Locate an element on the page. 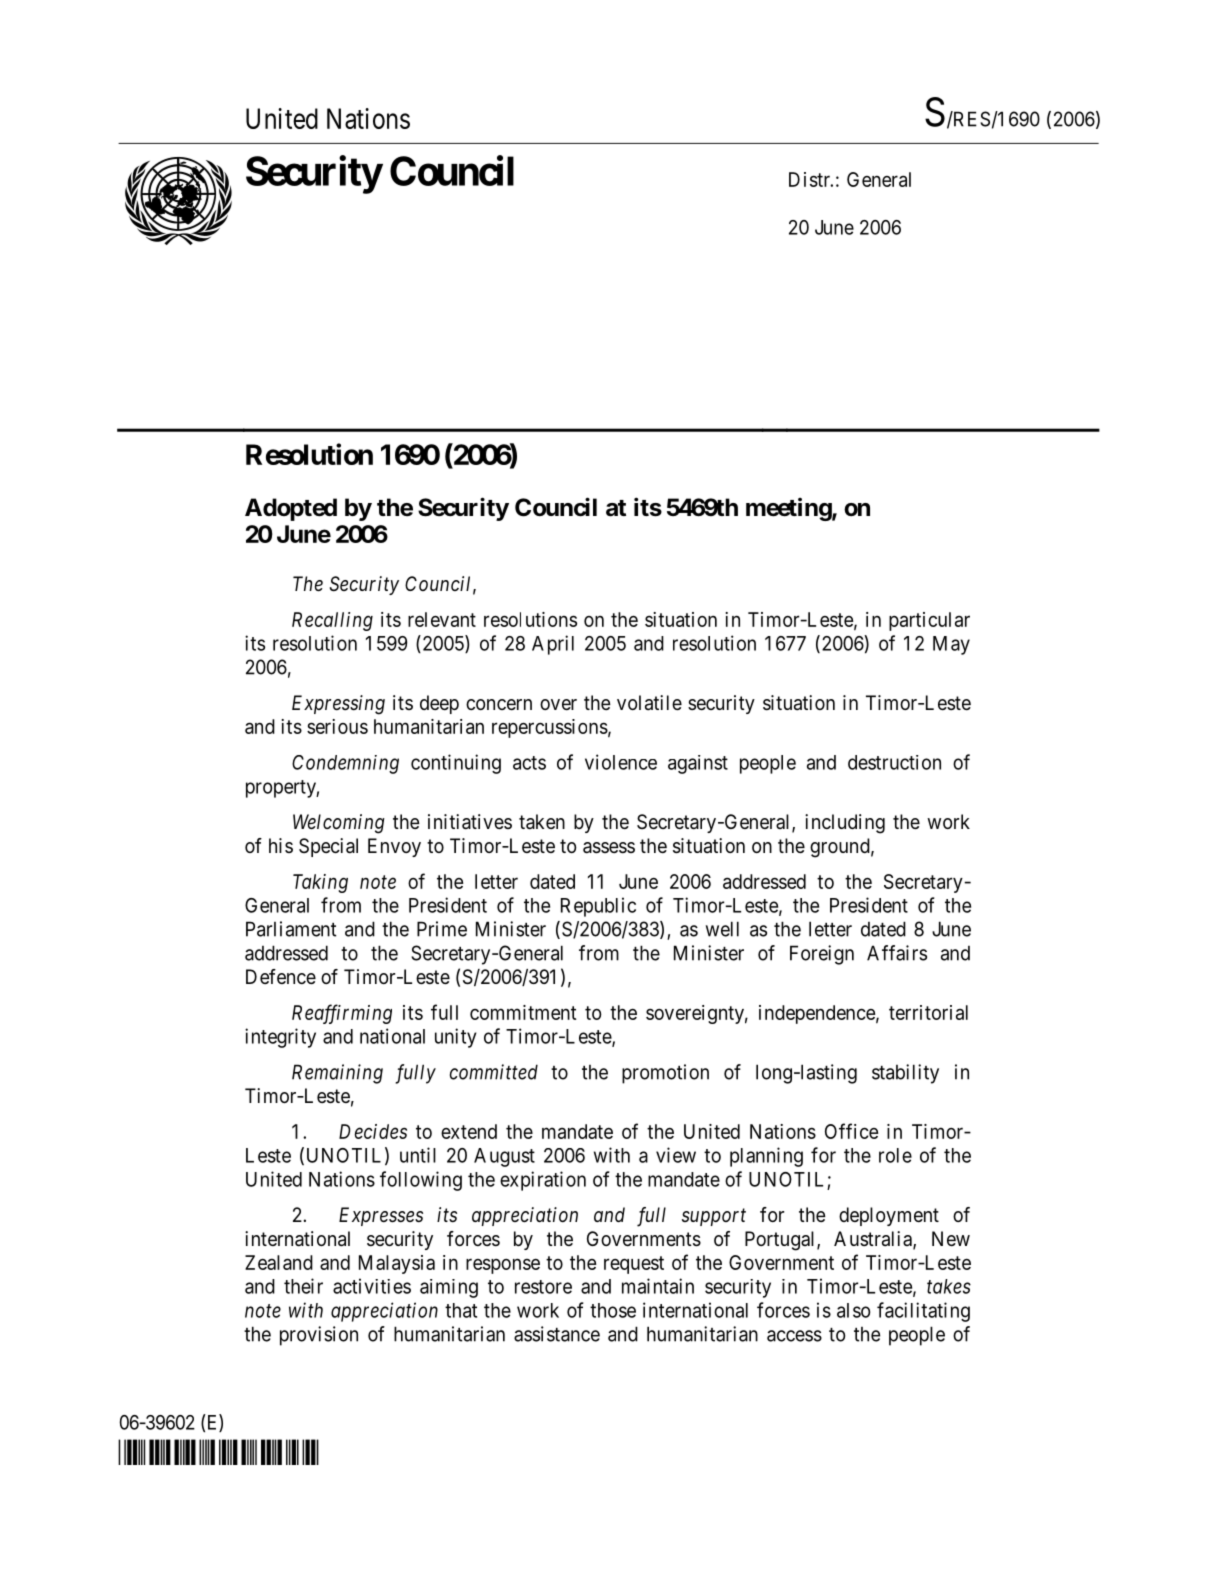 The width and height of the page is (1215, 1572). those is located at coordinates (613, 1310).
